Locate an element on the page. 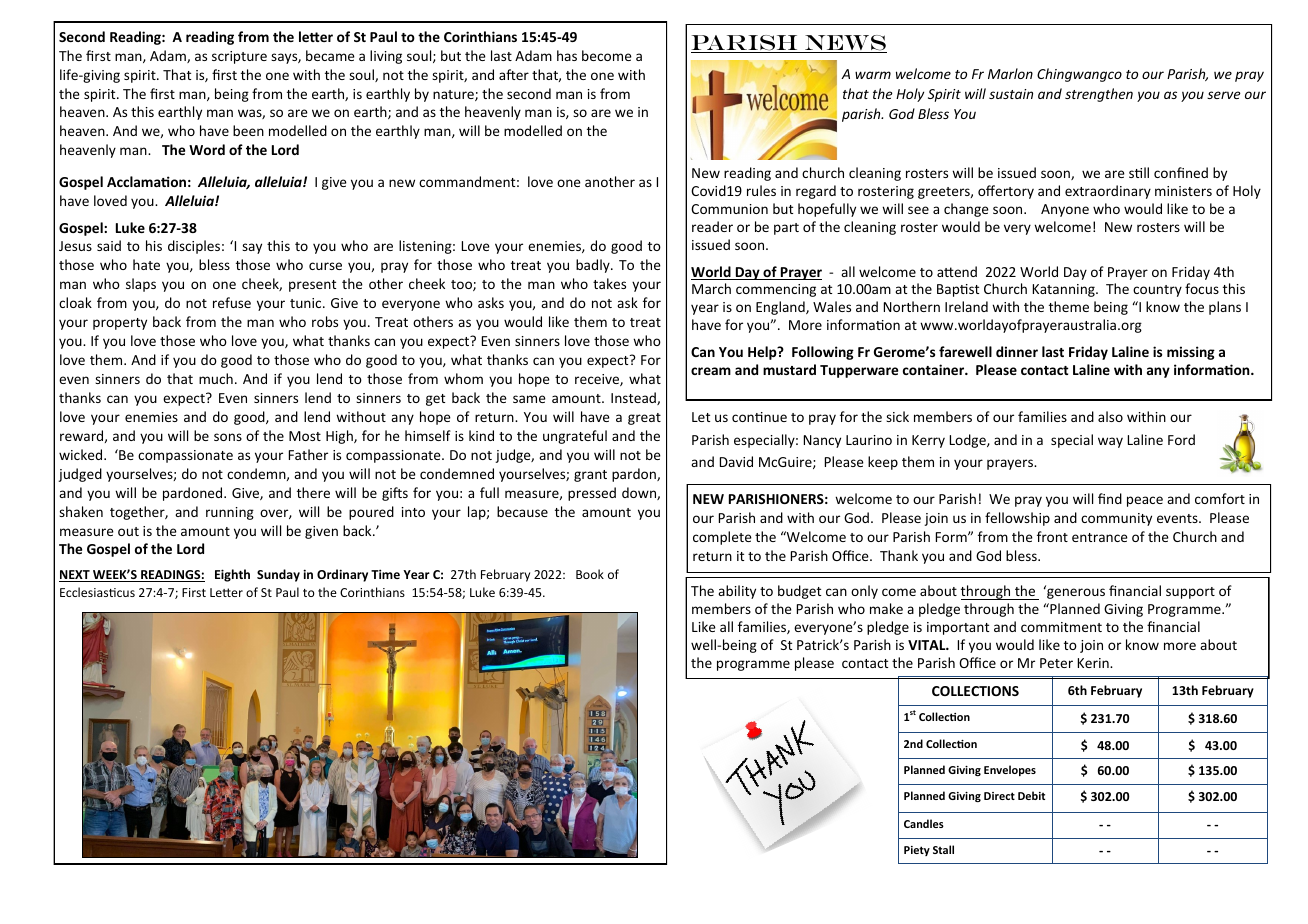 Image resolution: width=1308 pixels, height=924 pixels. scripture is located at coordinates (239, 57).
